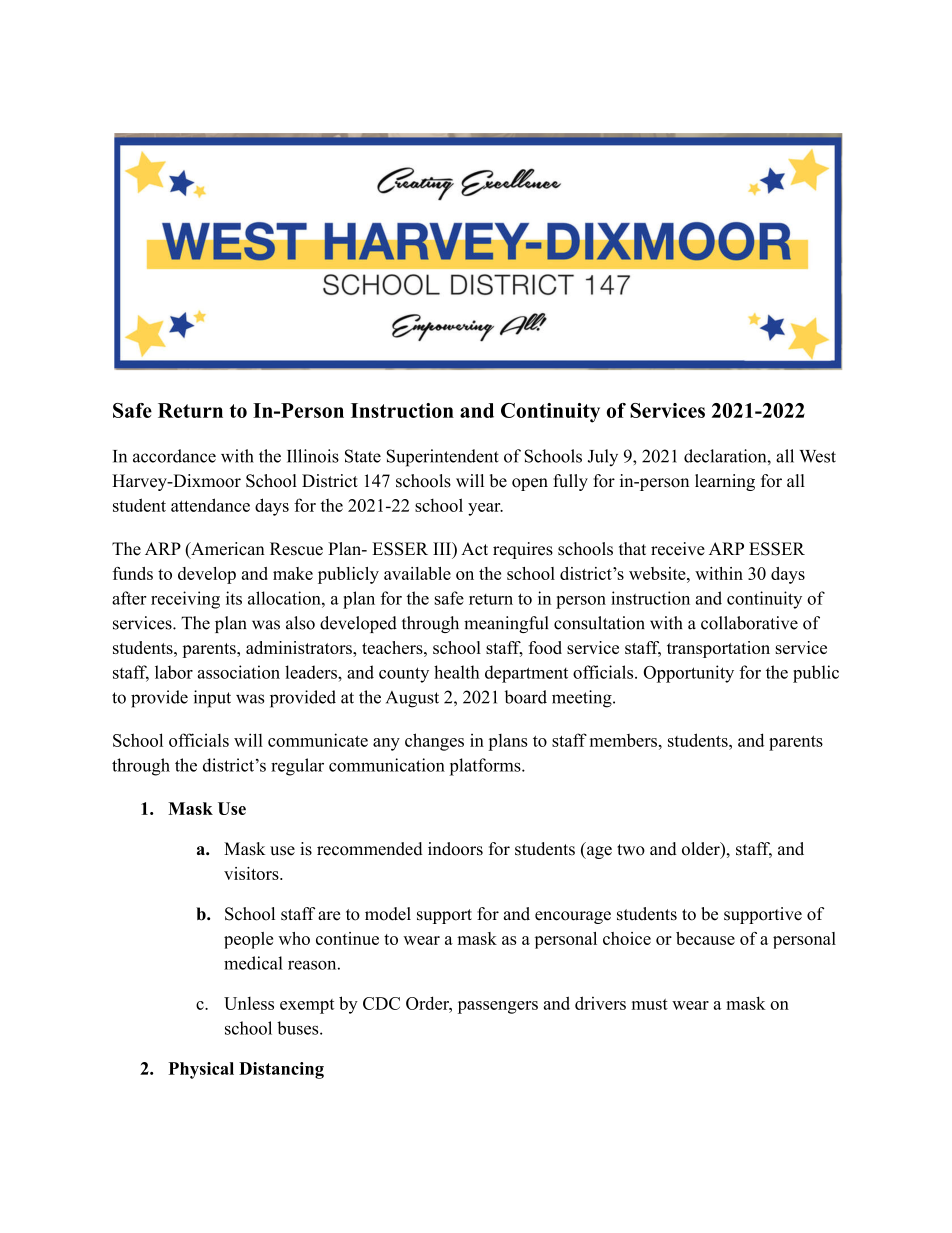 The image size is (952, 1233). What do you see at coordinates (486, 767) in the page?
I see `platforms` at bounding box center [486, 767].
